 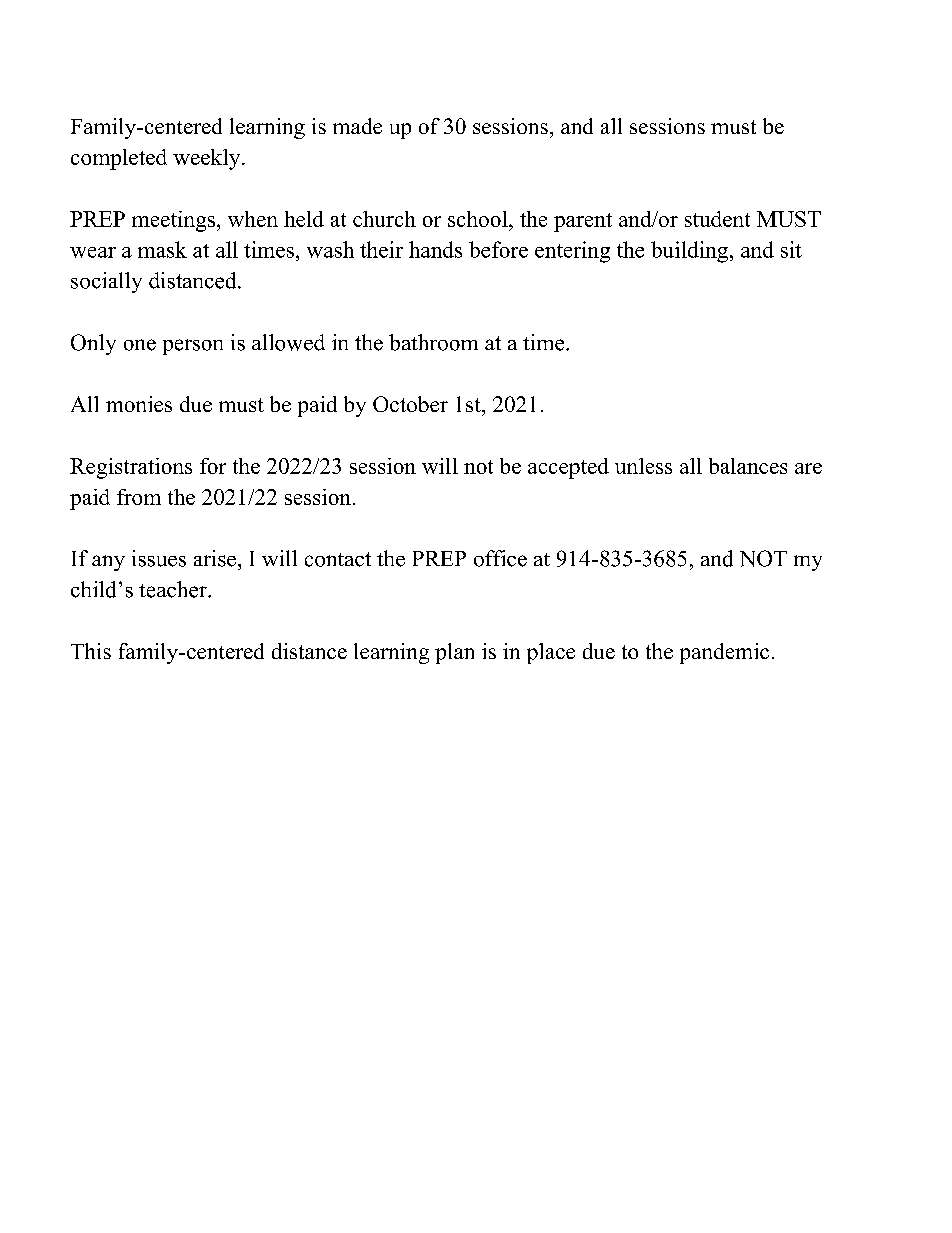 What do you see at coordinates (139, 497) in the image?
I see `from` at bounding box center [139, 497].
